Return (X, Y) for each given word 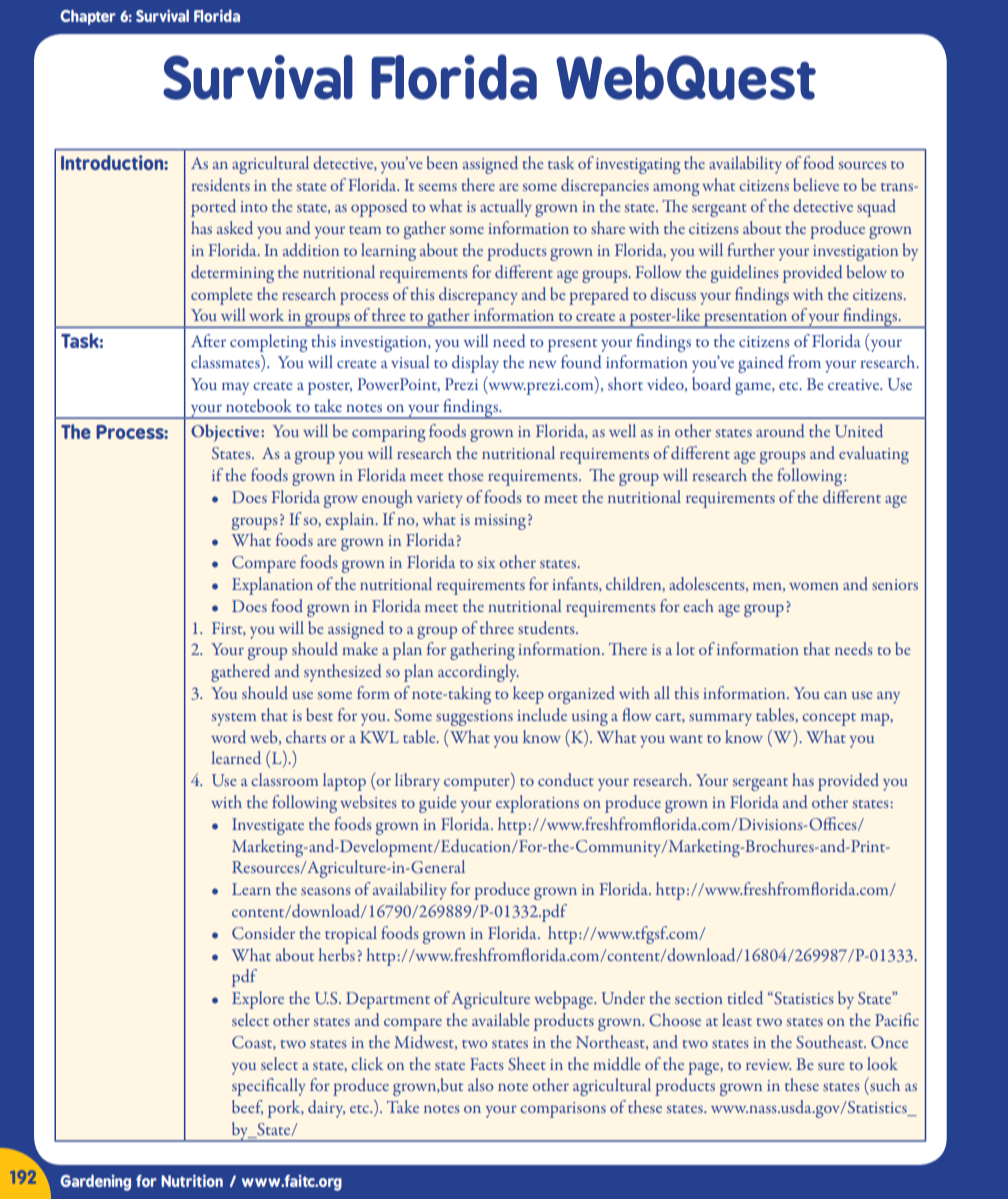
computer (478, 784)
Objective (226, 433)
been (442, 162)
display (475, 364)
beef (247, 1107)
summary (720, 719)
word (228, 736)
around (780, 430)
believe (816, 184)
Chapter (88, 17)
